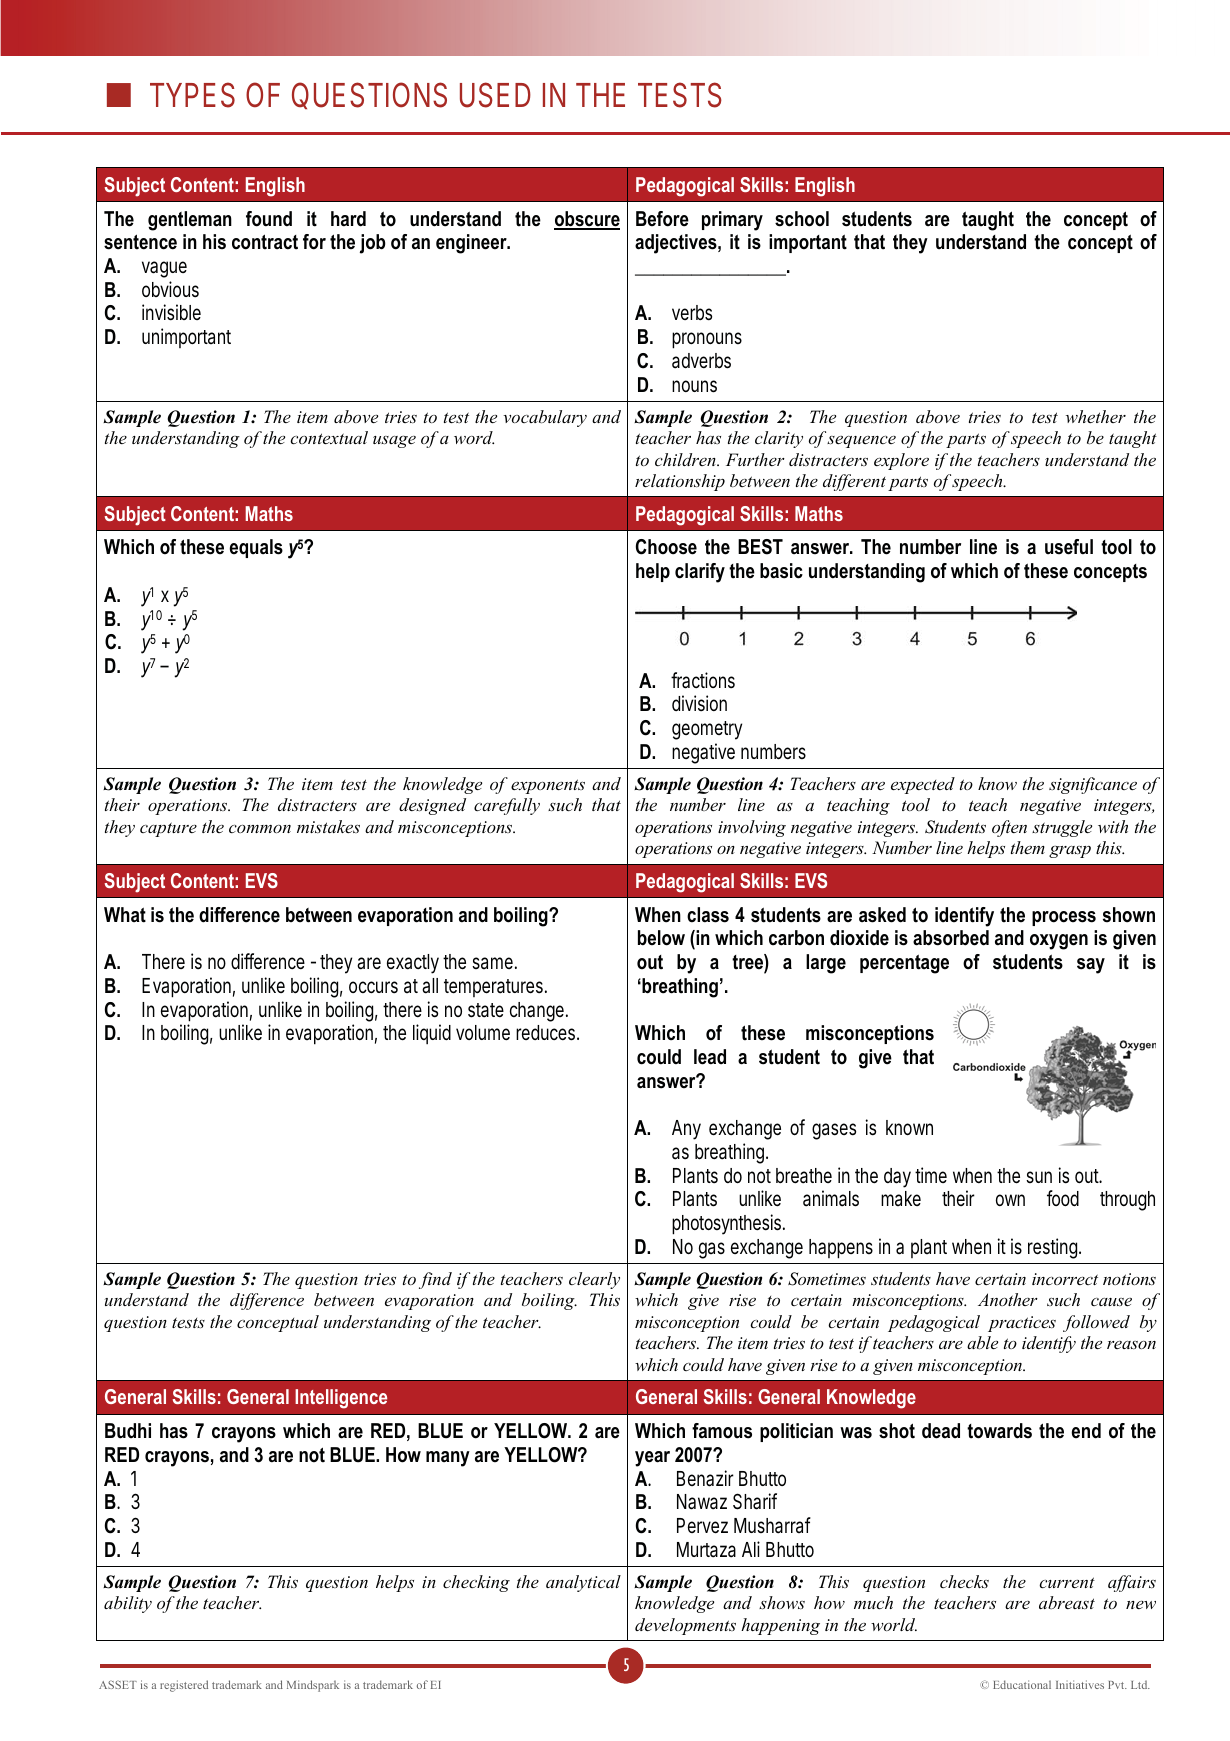 Image resolution: width=1230 pixels, height=1741 pixels. I want to click on TYPES, so click(192, 95).
